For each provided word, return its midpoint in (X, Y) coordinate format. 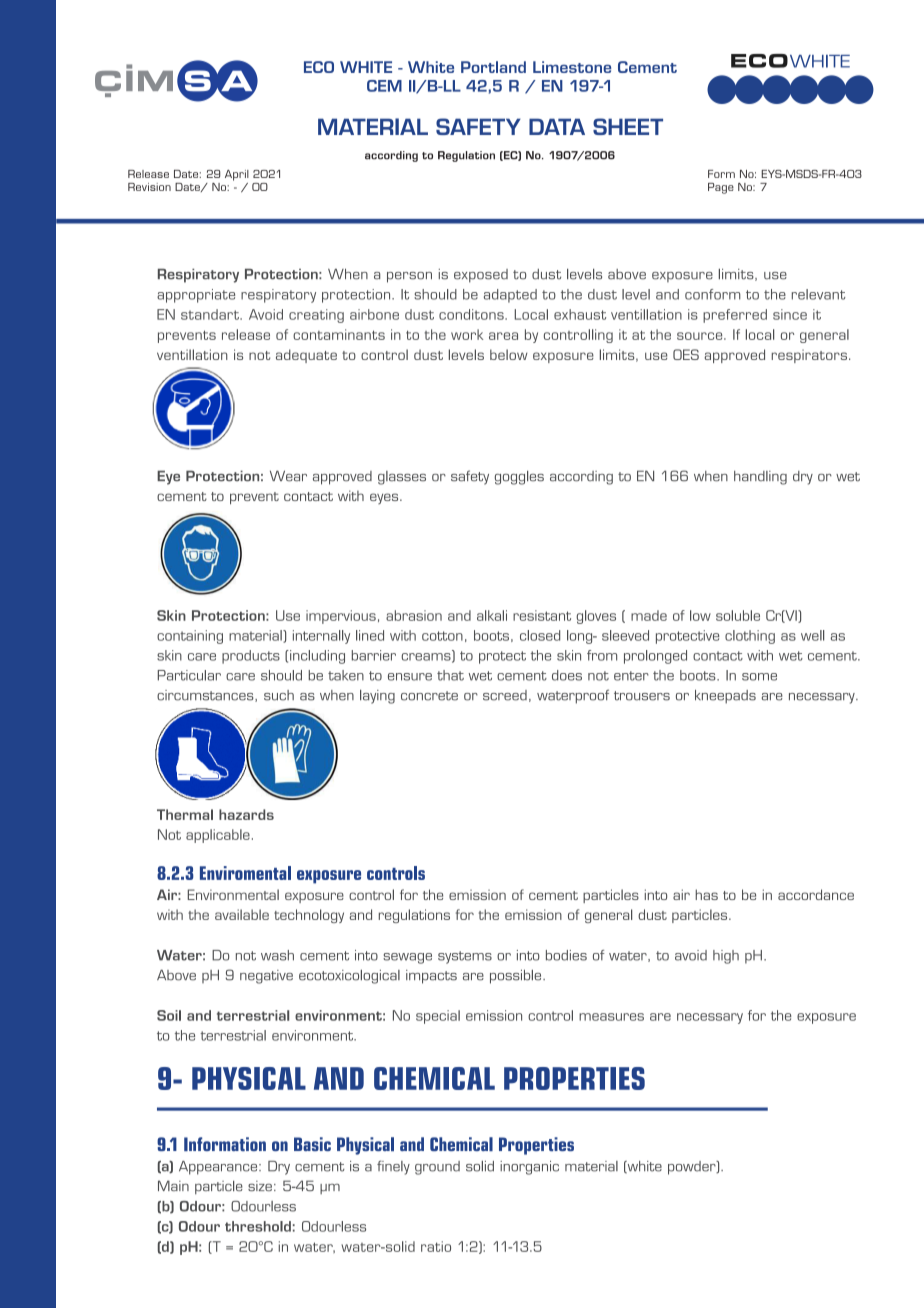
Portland (493, 67)
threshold (258, 1226)
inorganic (529, 1168)
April (237, 175)
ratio (436, 1246)
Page (721, 188)
